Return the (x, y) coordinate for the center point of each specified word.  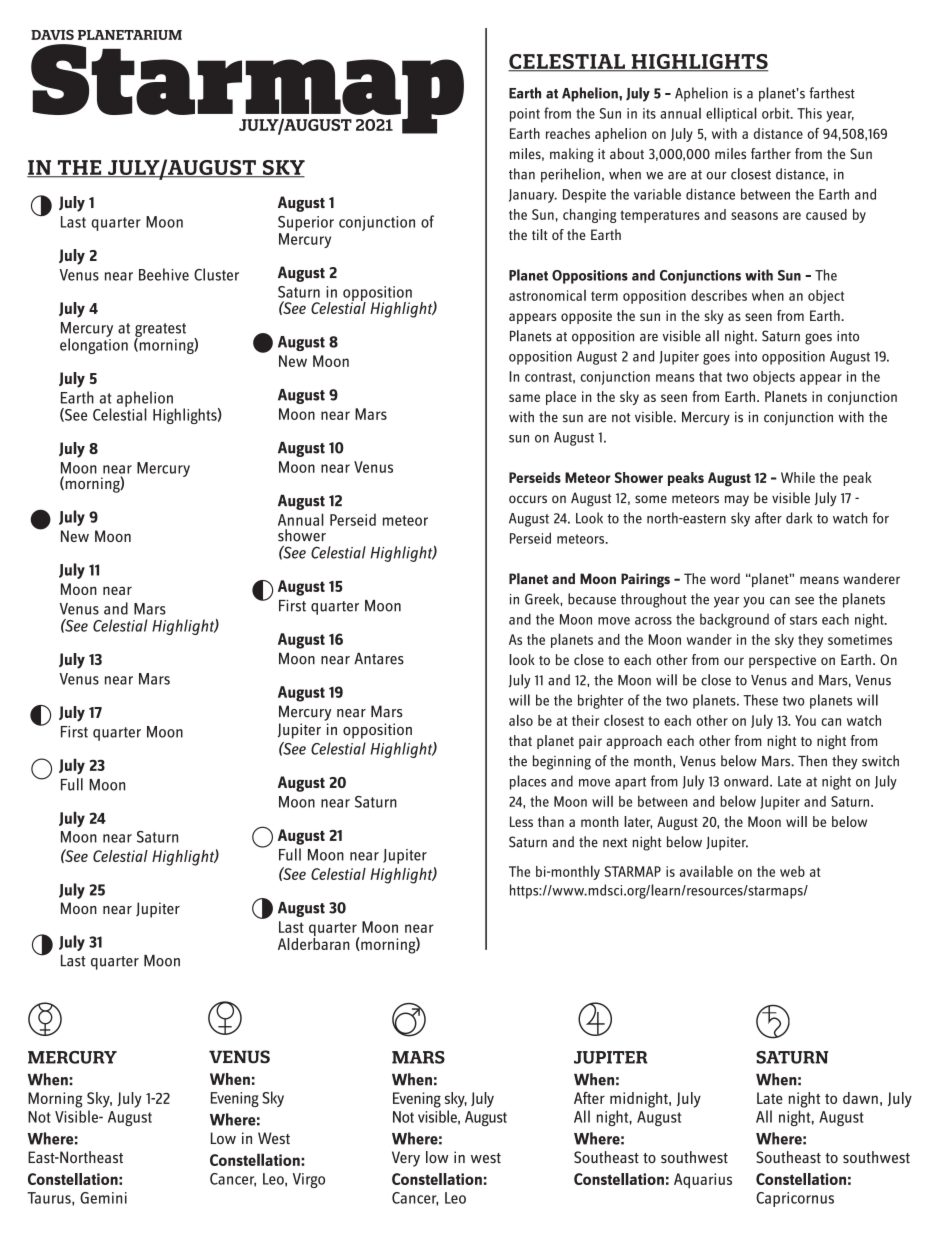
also (521, 720)
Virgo (309, 1180)
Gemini (103, 1198)
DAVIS (52, 35)
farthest (832, 93)
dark (799, 518)
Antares (379, 658)
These (760, 700)
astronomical (547, 295)
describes (719, 295)
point (525, 115)
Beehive (164, 274)
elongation (94, 345)
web (792, 871)
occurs (528, 499)
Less (521, 821)
